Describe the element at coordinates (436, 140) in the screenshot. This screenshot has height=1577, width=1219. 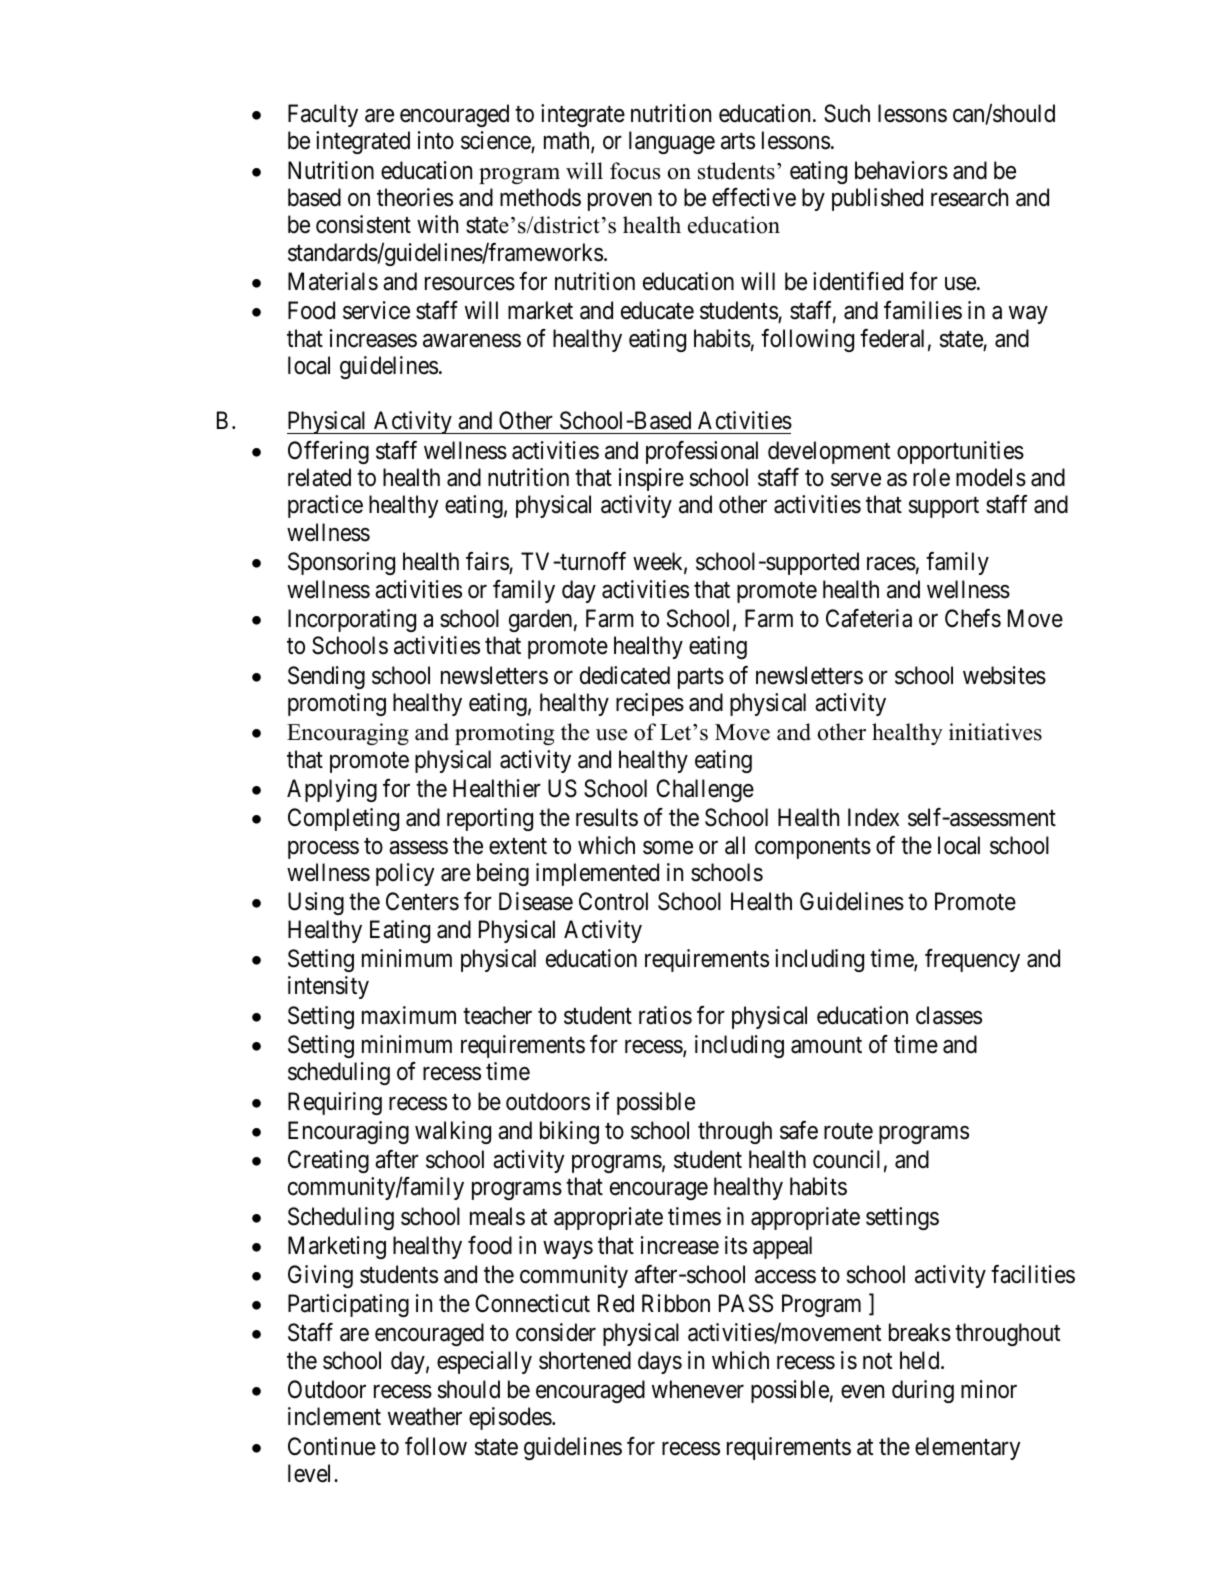
I see `into` at that location.
